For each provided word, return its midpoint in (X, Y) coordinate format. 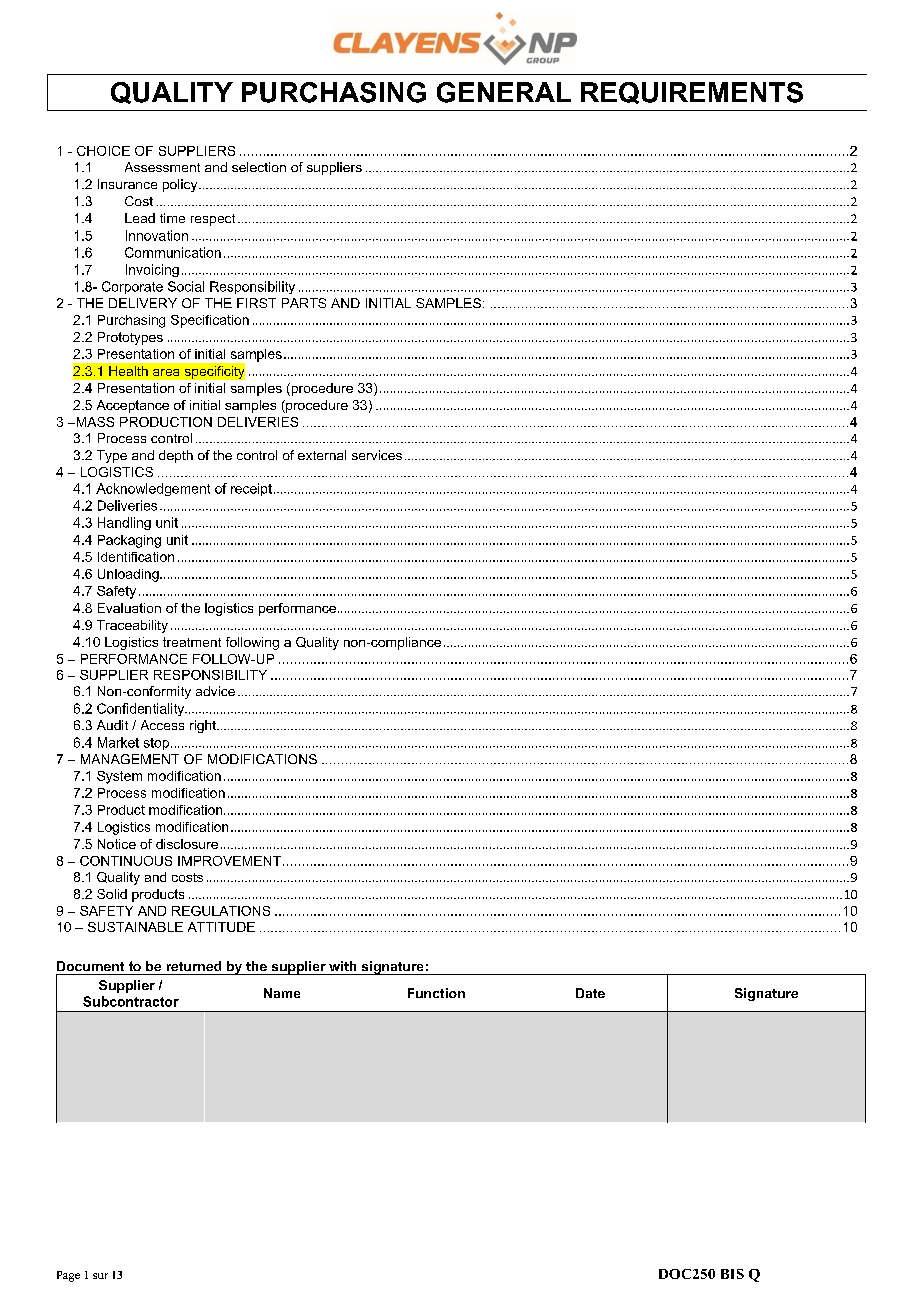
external (322, 455)
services (377, 455)
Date (590, 993)
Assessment (162, 167)
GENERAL (504, 92)
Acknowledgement (153, 489)
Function (436, 993)
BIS (732, 1274)
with (342, 966)
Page (68, 1276)
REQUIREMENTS (692, 93)
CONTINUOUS (126, 861)
